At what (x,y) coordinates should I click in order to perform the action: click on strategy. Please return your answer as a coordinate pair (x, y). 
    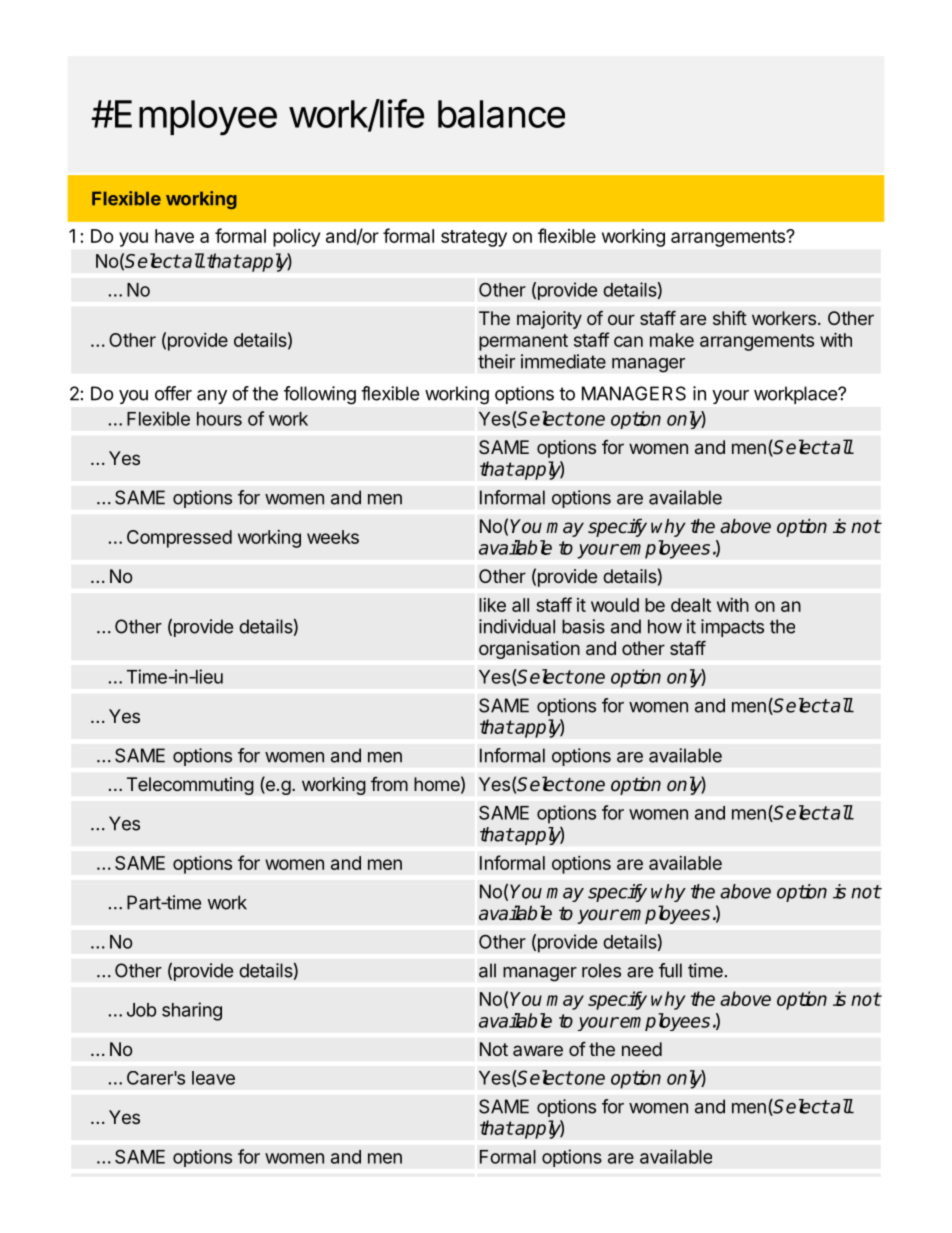
    Looking at the image, I should click on (474, 238).
